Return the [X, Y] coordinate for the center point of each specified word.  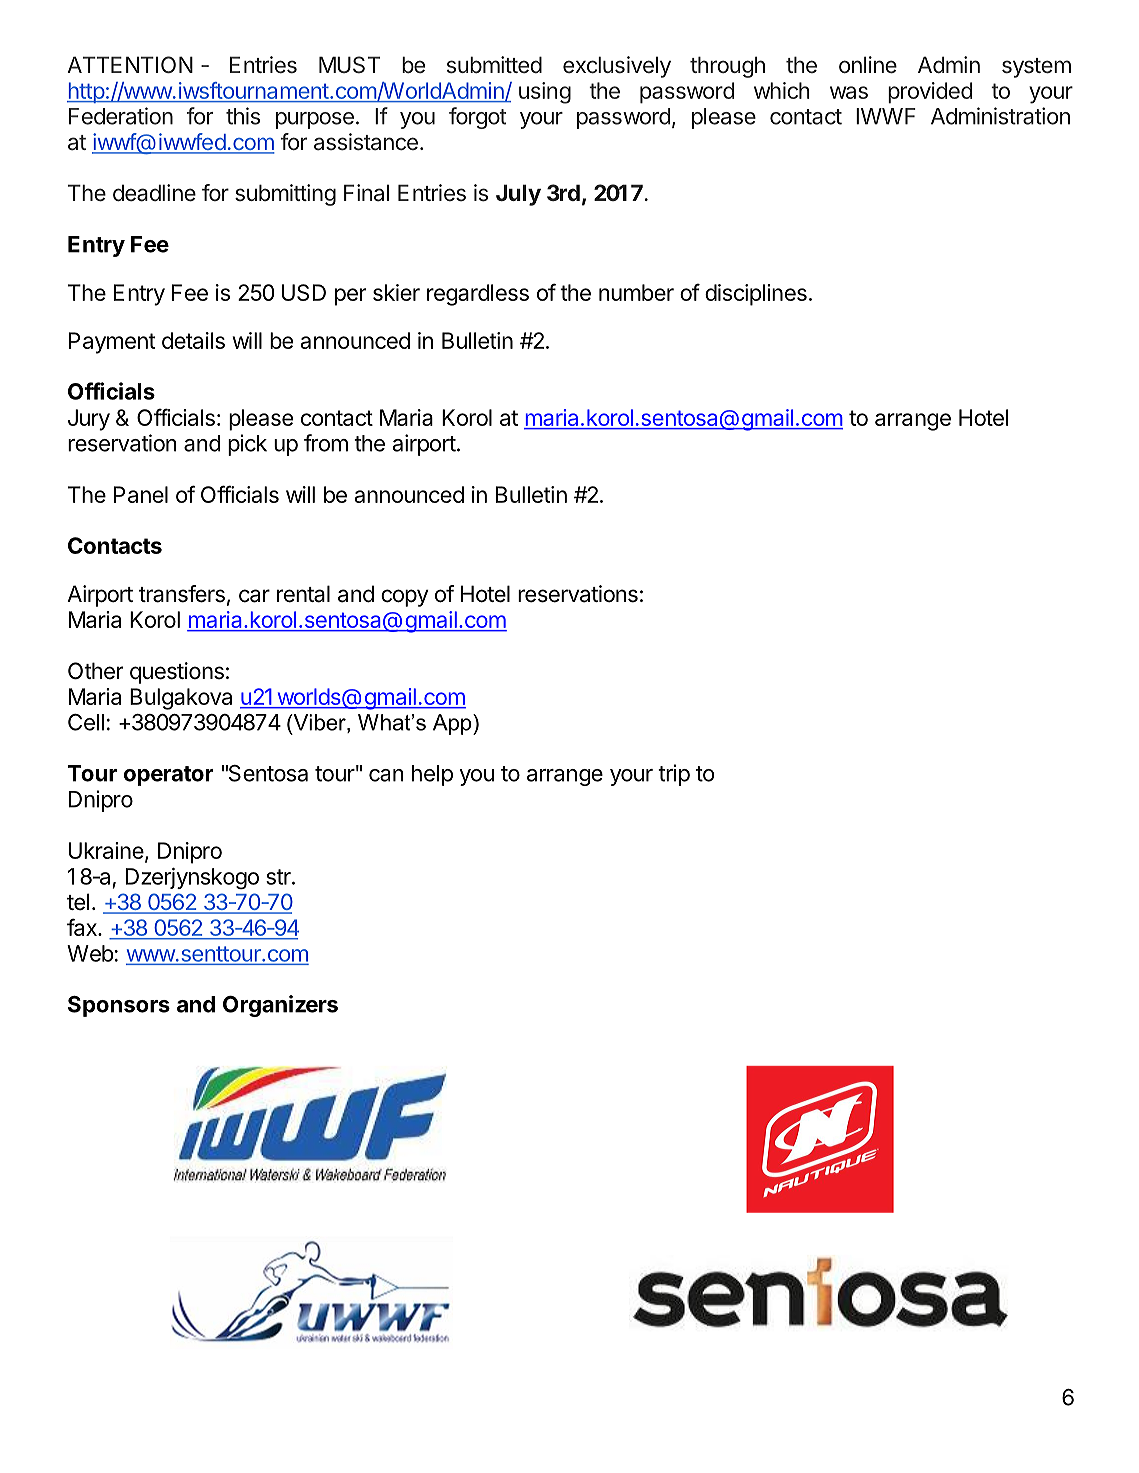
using [545, 93]
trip [674, 775]
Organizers [280, 1006]
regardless [478, 295]
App [453, 724]
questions [177, 673]
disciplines [756, 295]
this [243, 116]
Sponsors [119, 1006]
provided [930, 93]
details [193, 340]
